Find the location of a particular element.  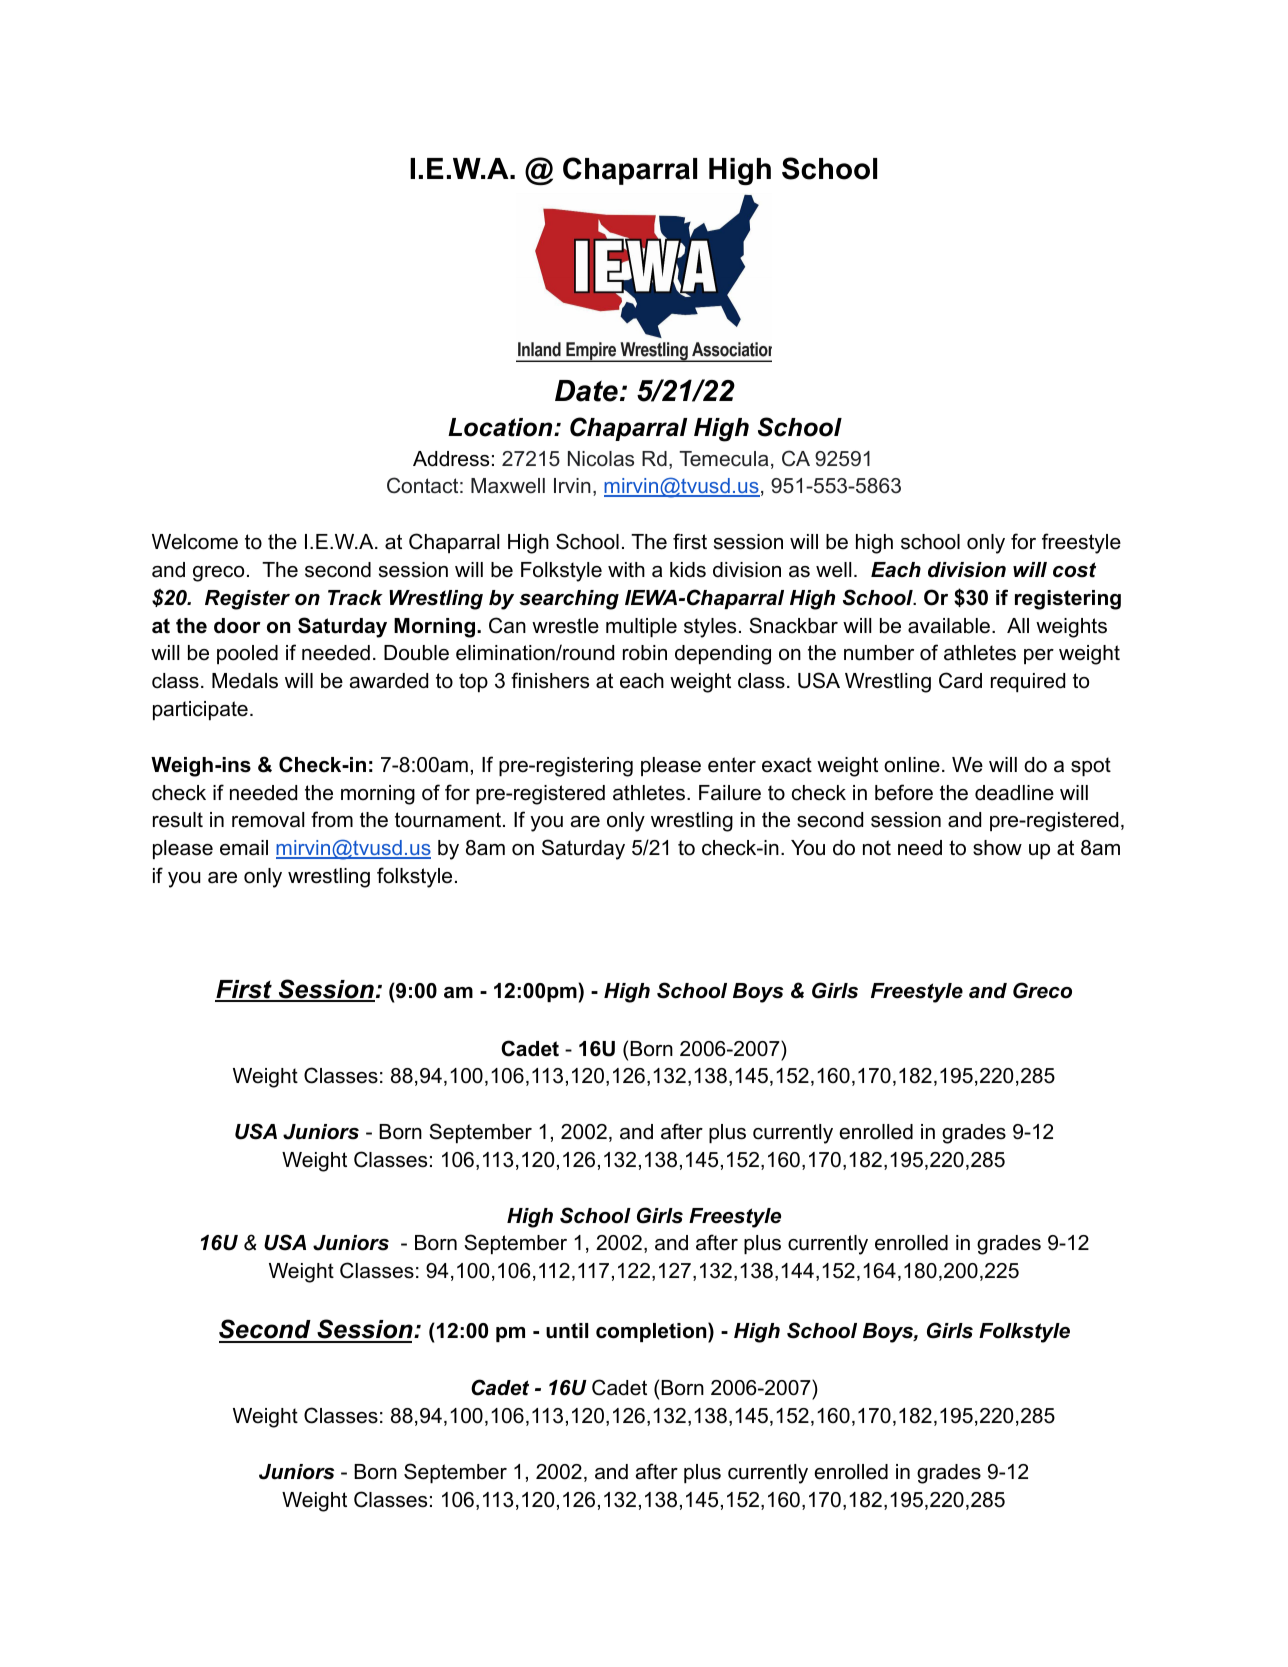

Card is located at coordinates (960, 680).
